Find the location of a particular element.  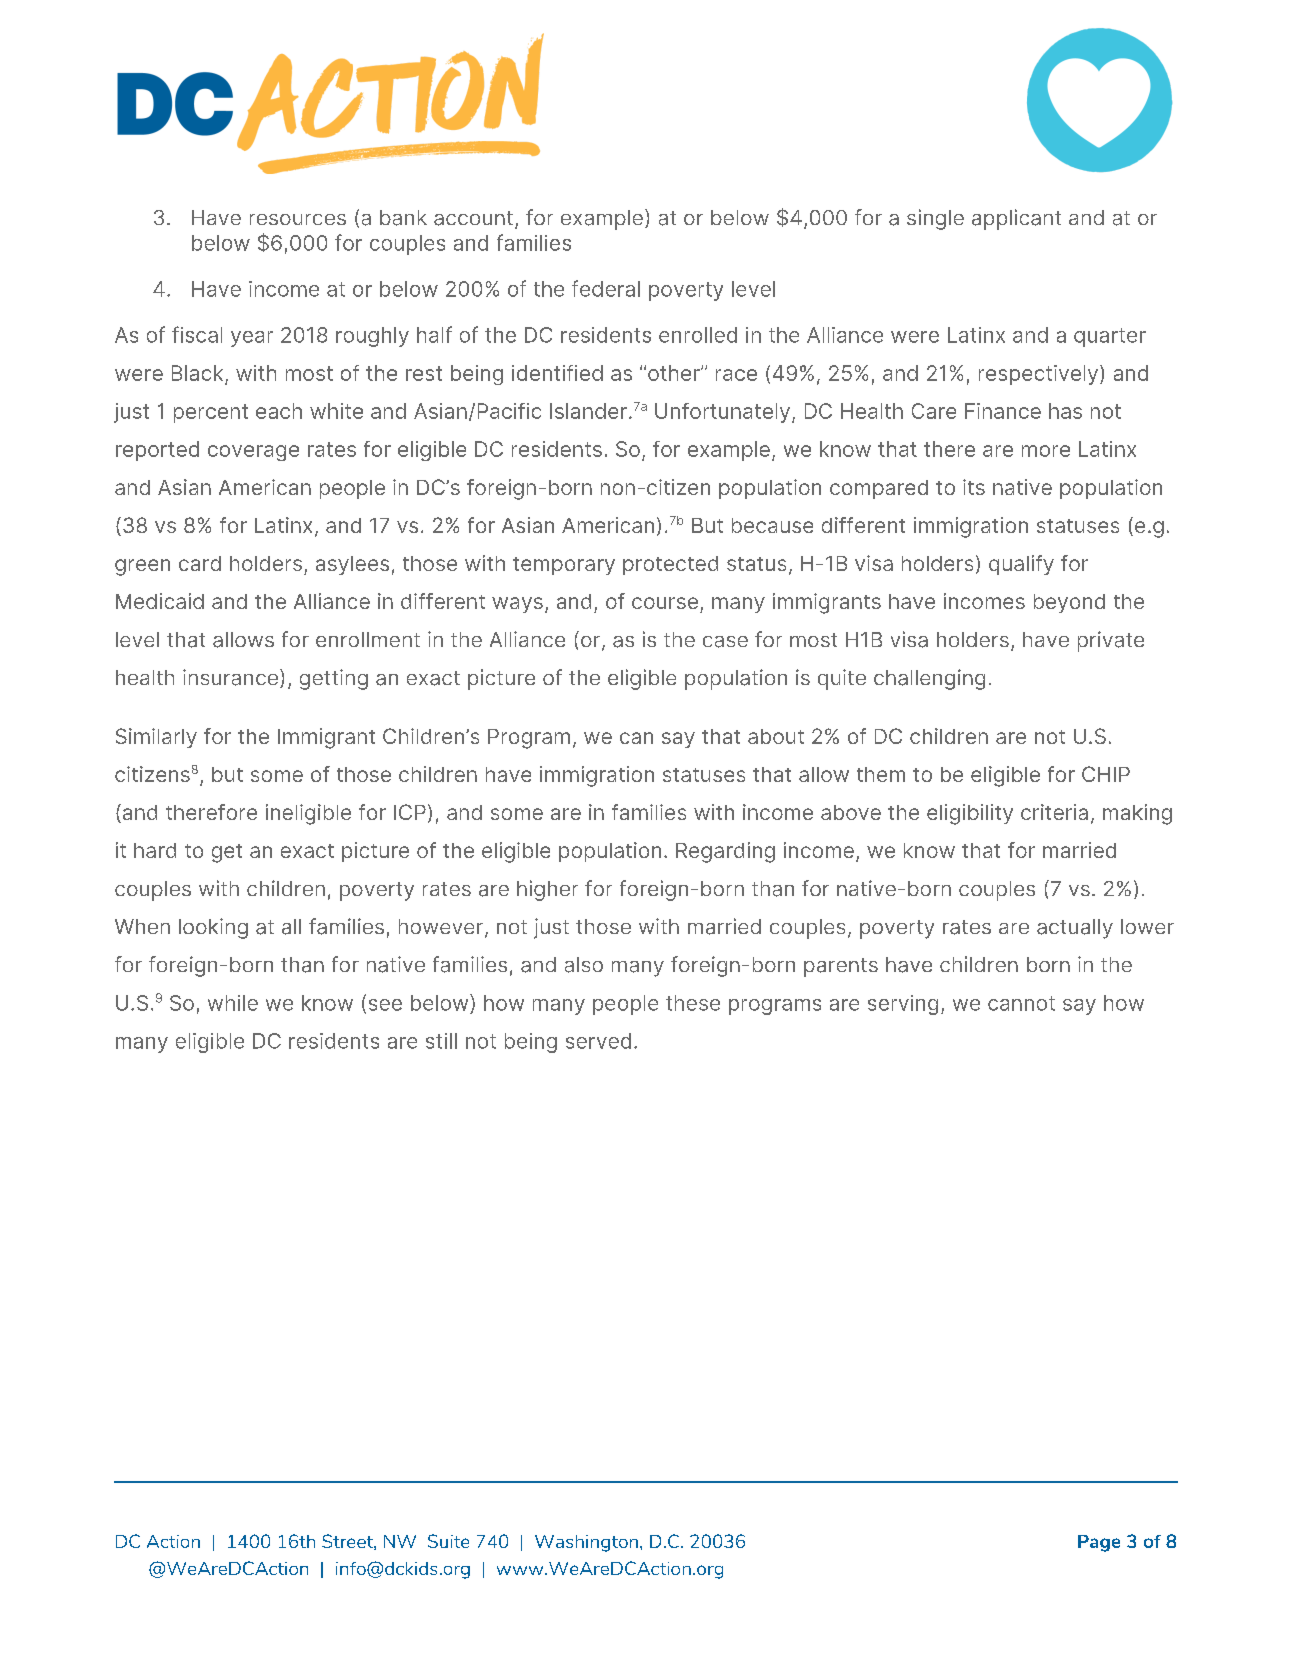

applicant is located at coordinates (1016, 219).
